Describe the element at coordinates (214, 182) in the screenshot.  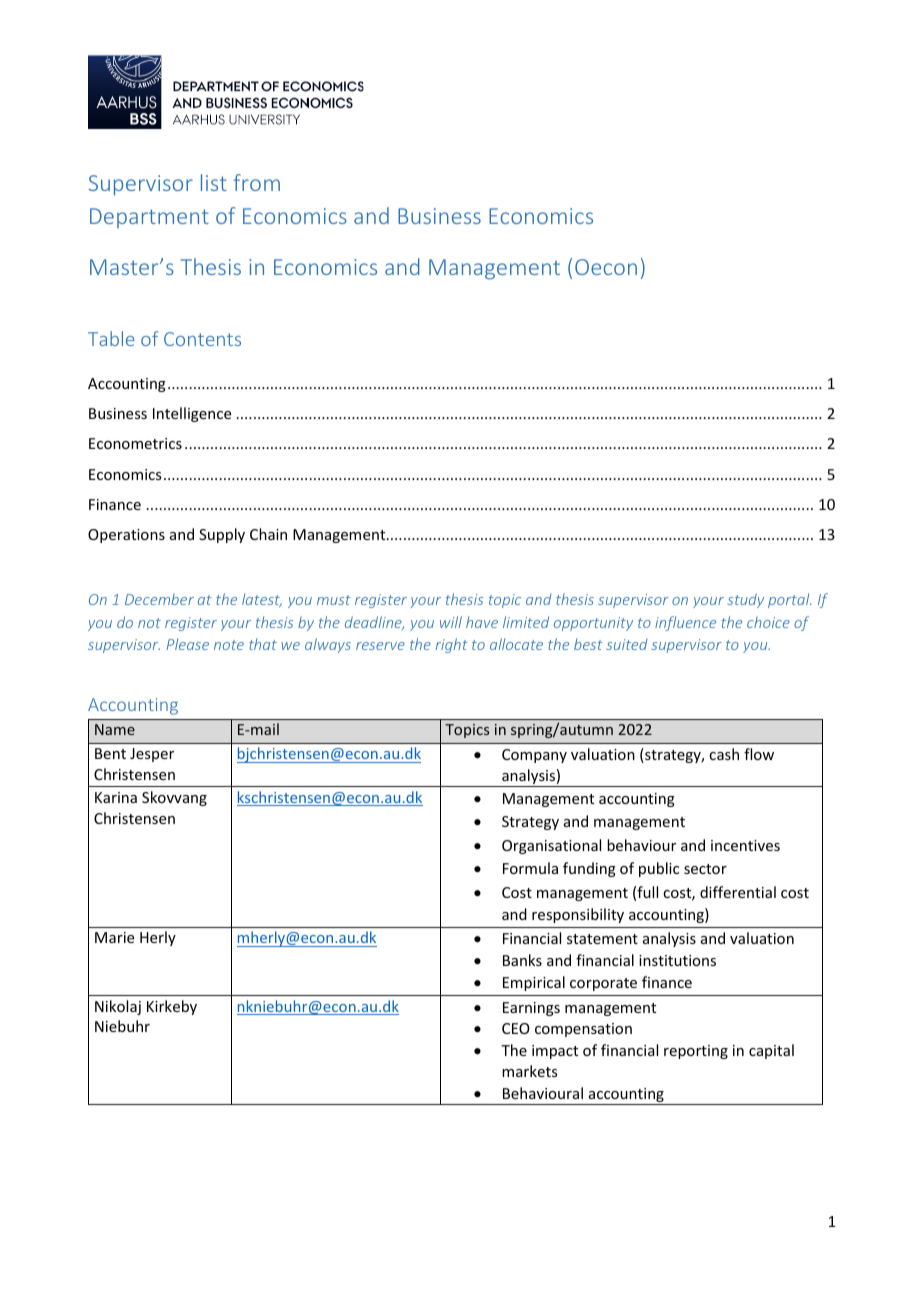
I see `list` at that location.
